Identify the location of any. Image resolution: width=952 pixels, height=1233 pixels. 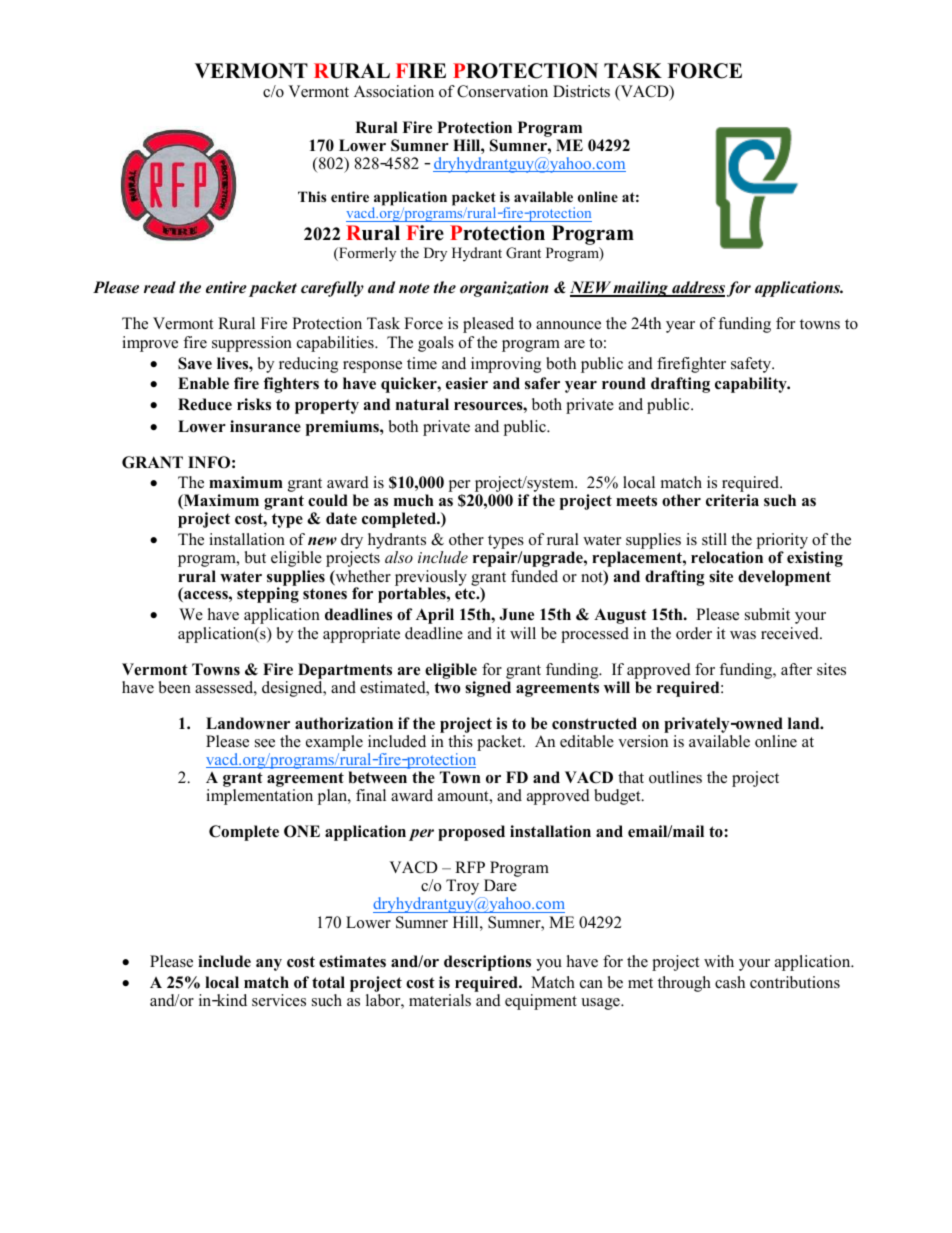
(269, 965).
